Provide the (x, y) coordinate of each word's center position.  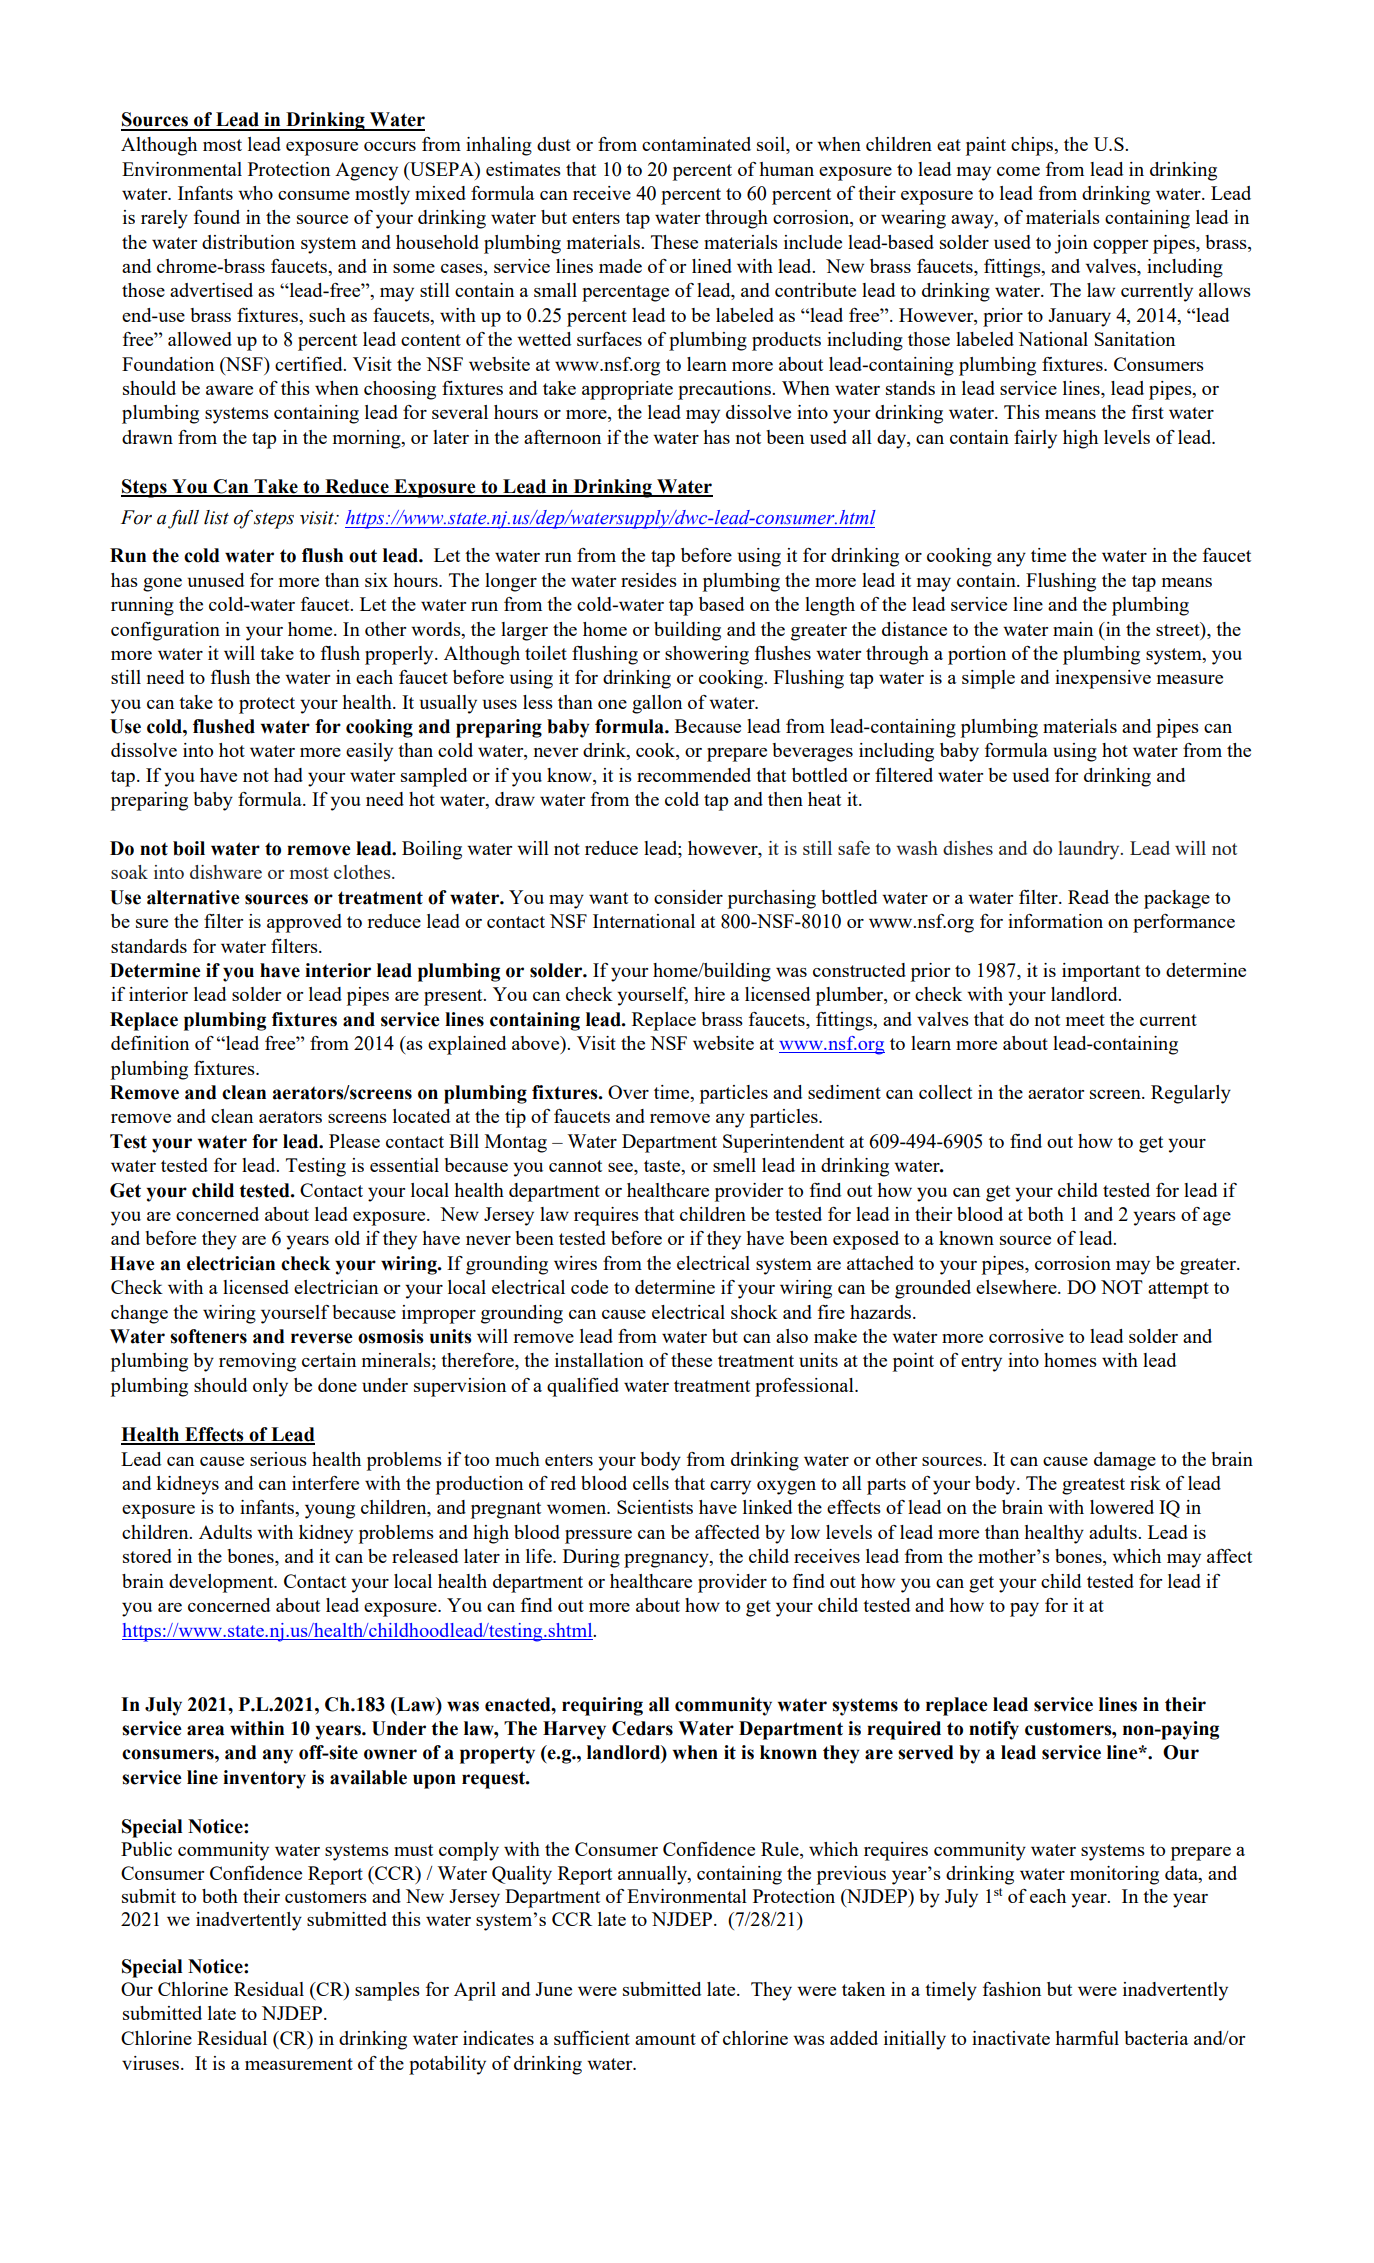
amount (665, 2039)
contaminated (696, 144)
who (255, 193)
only (270, 1387)
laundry (1090, 850)
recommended (694, 775)
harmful (1087, 2038)
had (288, 775)
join (1071, 244)
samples (387, 1991)
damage (1125, 1461)
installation (599, 1360)
